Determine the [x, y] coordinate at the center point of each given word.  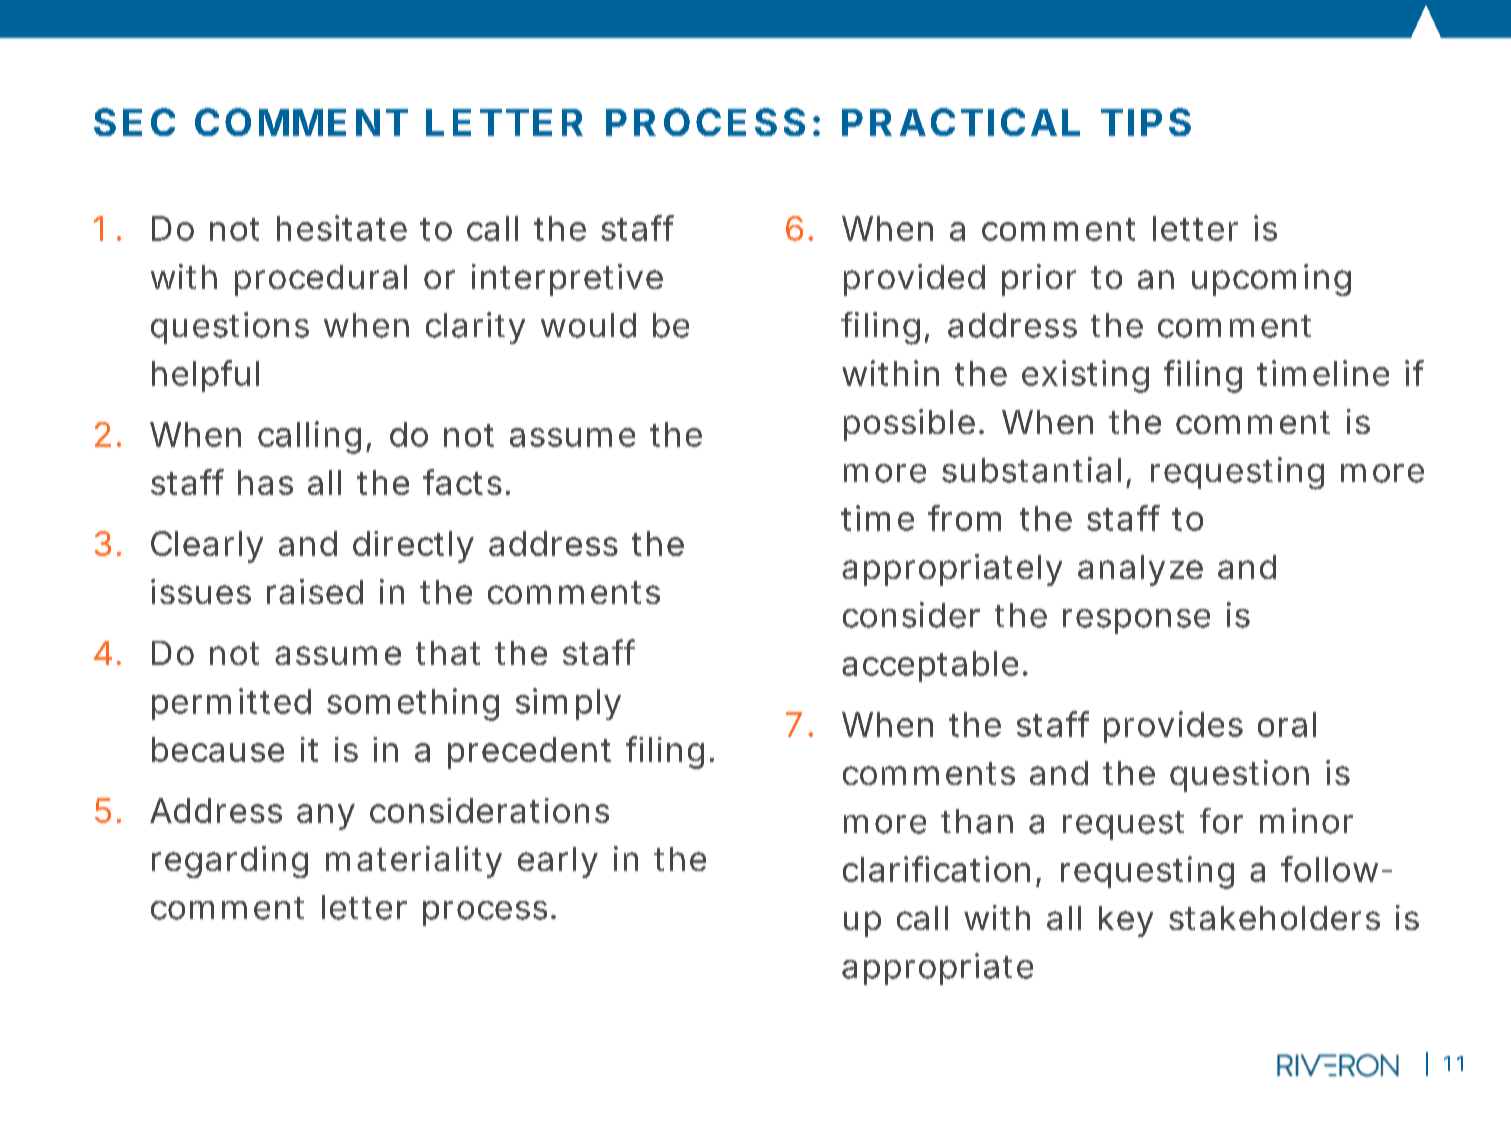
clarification [936, 869]
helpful [205, 376]
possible [909, 425]
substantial [1031, 470]
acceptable [930, 666]
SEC [134, 122]
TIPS [1146, 122]
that [448, 653]
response [1136, 621]
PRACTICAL [961, 122]
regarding [230, 862]
